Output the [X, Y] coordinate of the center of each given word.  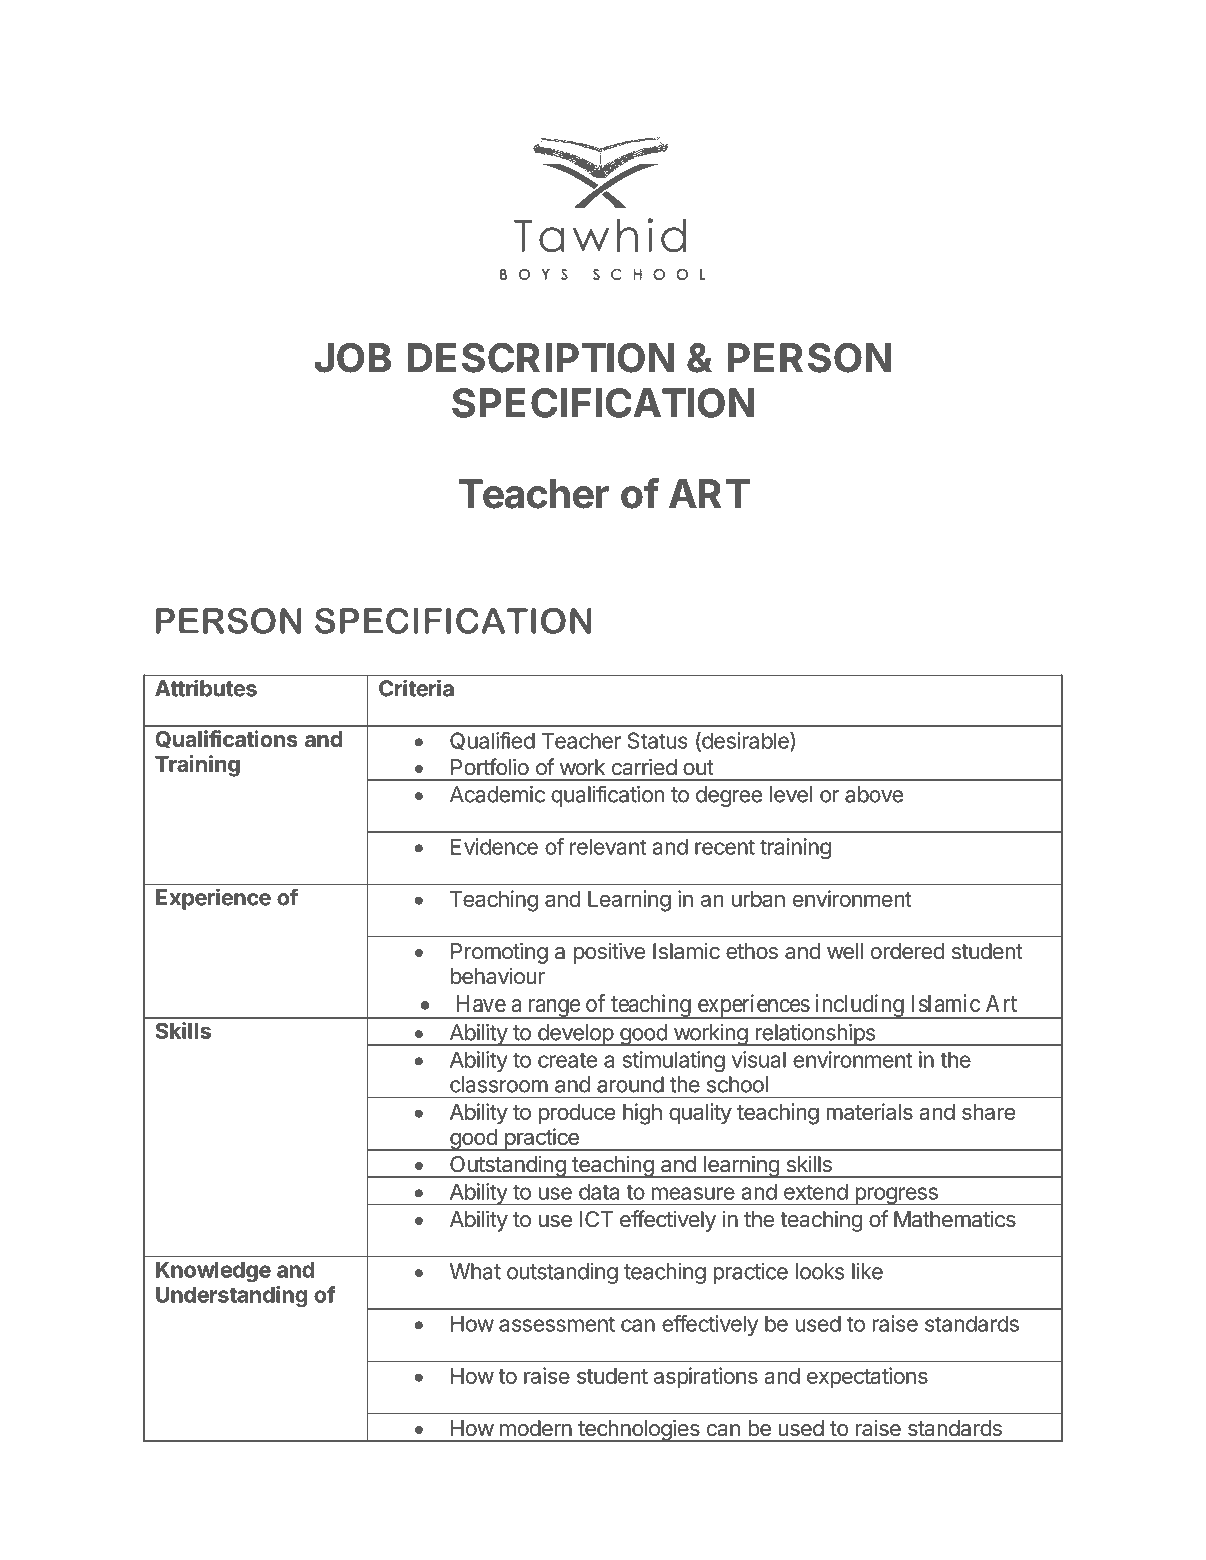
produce [577, 1114]
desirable [745, 741]
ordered [907, 951]
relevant [608, 846]
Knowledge [213, 1271]
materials [869, 1111]
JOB [353, 358]
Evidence [494, 846]
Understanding [231, 1296]
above [874, 794]
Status [658, 740]
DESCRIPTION [541, 358]
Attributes [206, 688]
